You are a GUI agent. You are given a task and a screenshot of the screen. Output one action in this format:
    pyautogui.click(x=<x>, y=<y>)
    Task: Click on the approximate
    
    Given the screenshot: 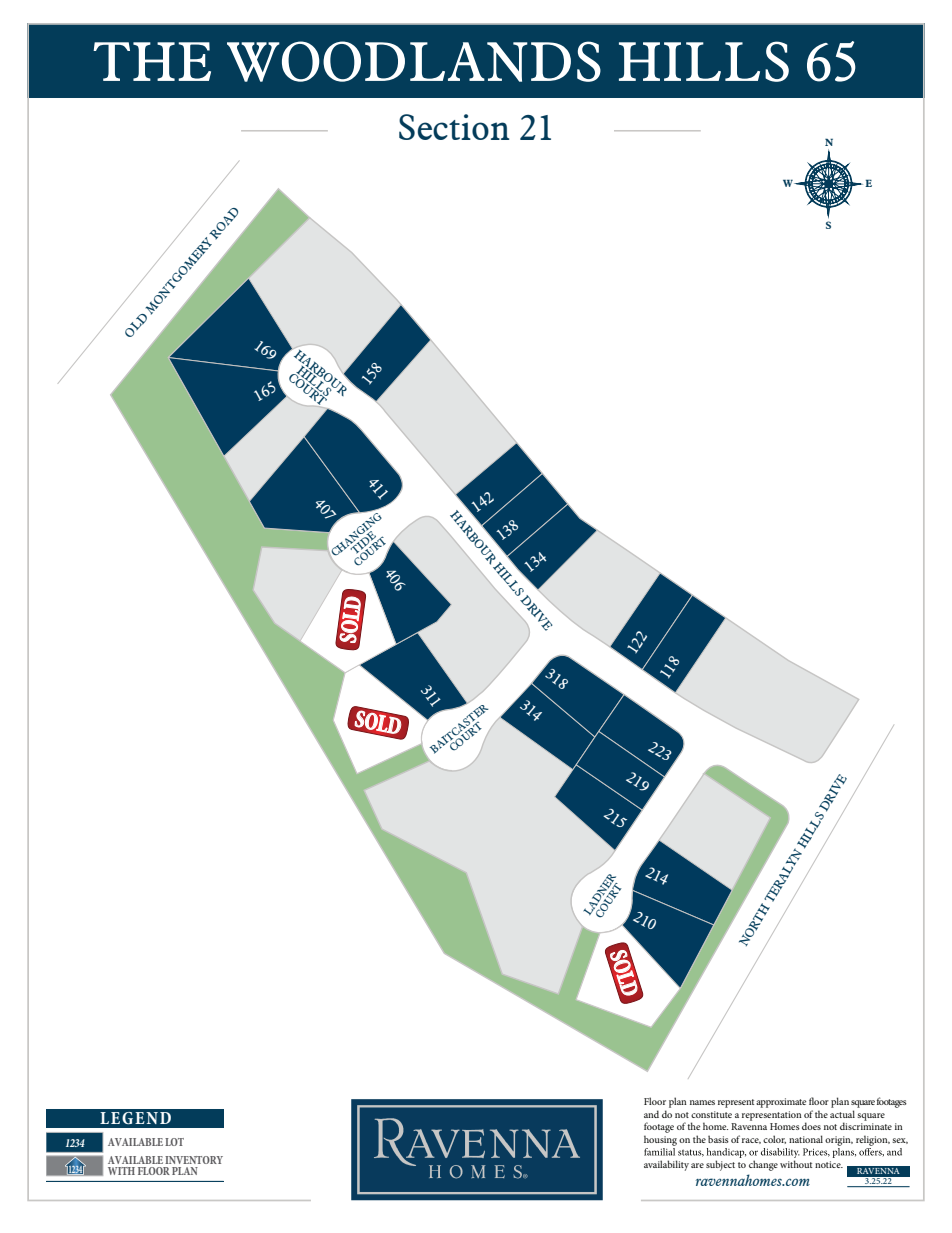 What is the action you would take?
    pyautogui.click(x=781, y=1103)
